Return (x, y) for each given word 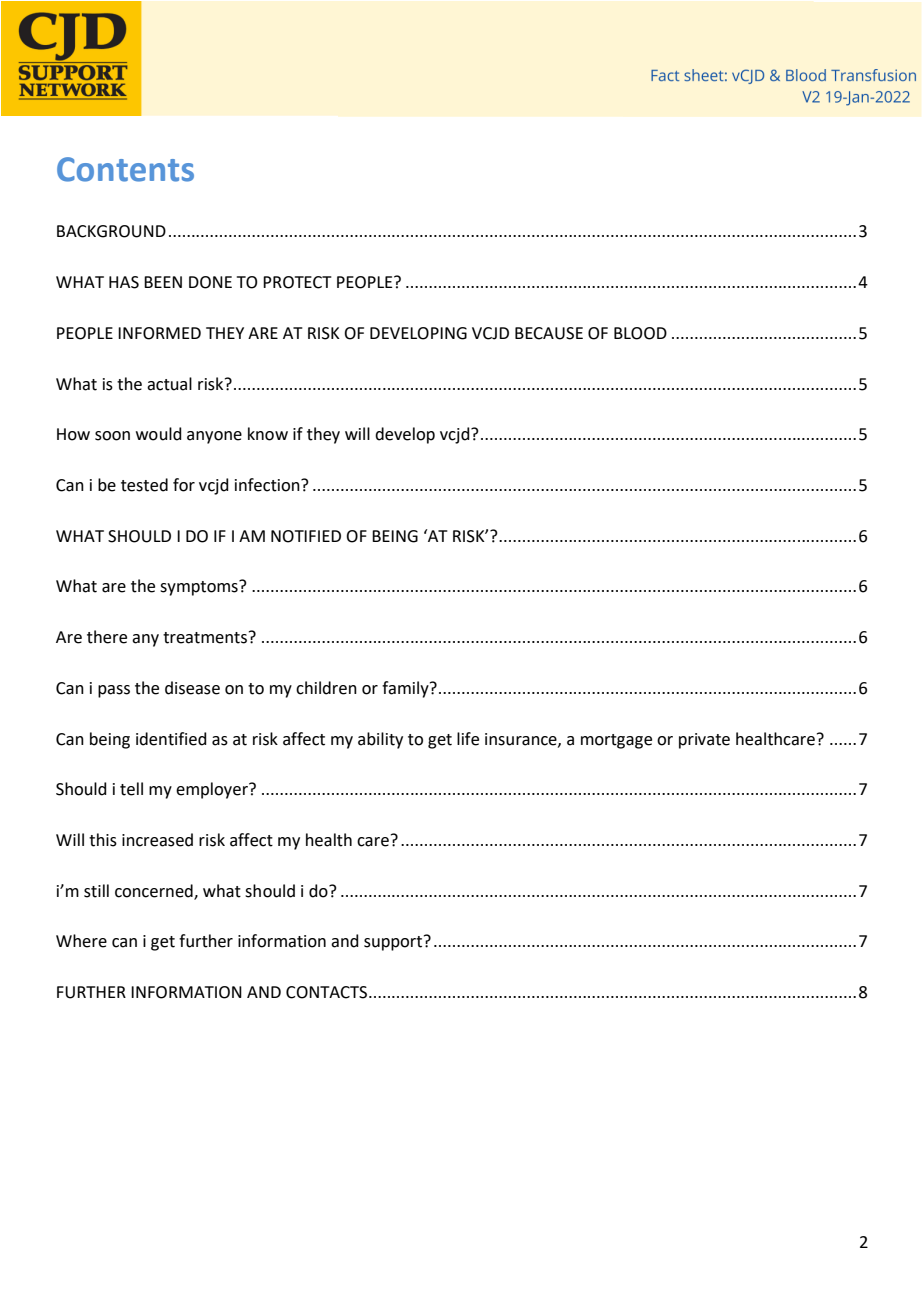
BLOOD (640, 333)
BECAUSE (549, 333)
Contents (125, 169)
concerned (155, 891)
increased (157, 840)
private (704, 741)
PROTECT (297, 282)
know (268, 434)
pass (114, 691)
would (159, 434)
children (326, 688)
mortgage (616, 741)
